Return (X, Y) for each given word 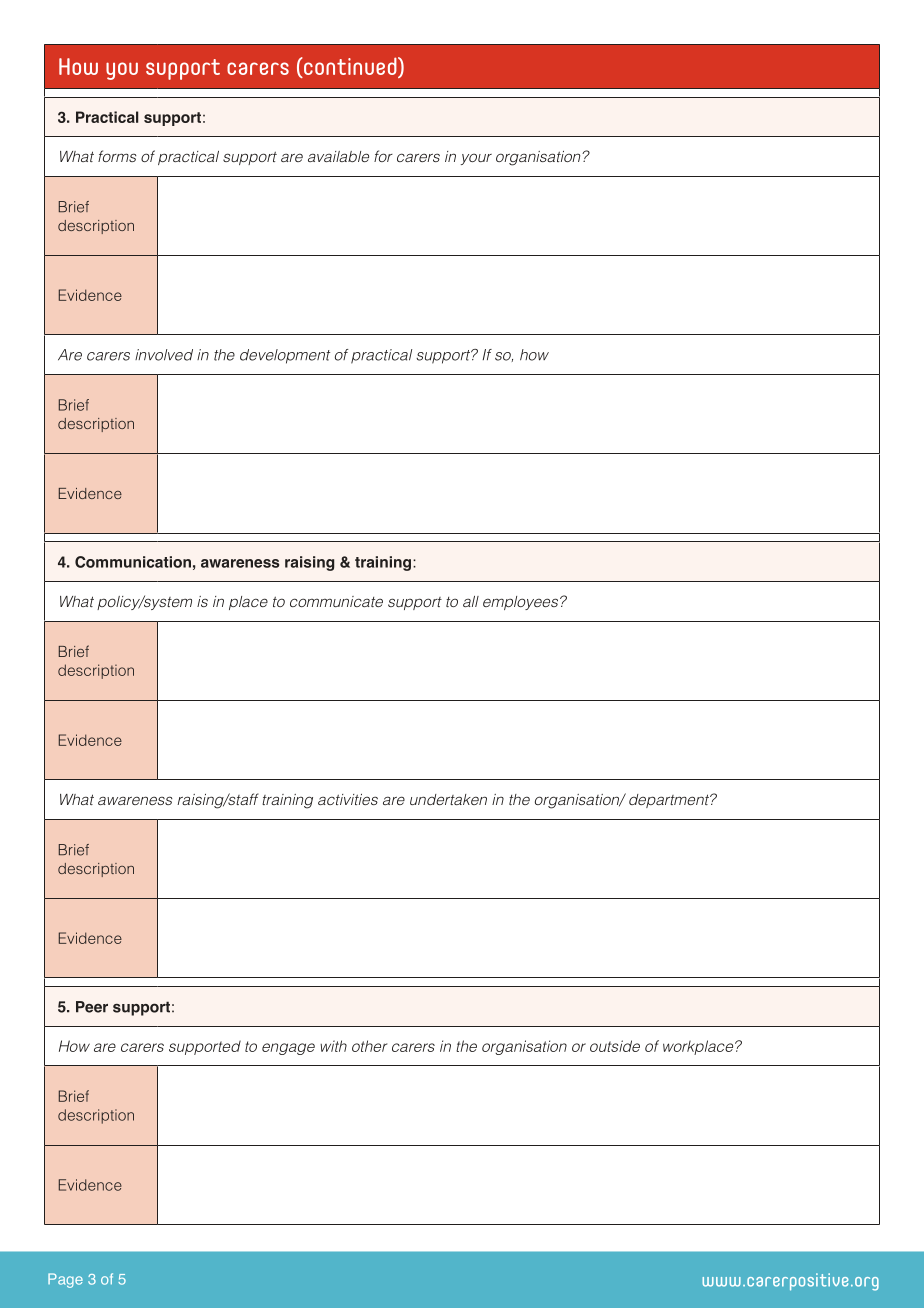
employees (522, 603)
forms (117, 156)
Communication (133, 562)
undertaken (448, 799)
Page (65, 1280)
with (333, 1046)
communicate (336, 601)
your (476, 159)
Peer (92, 1007)
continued (350, 67)
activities (348, 799)
